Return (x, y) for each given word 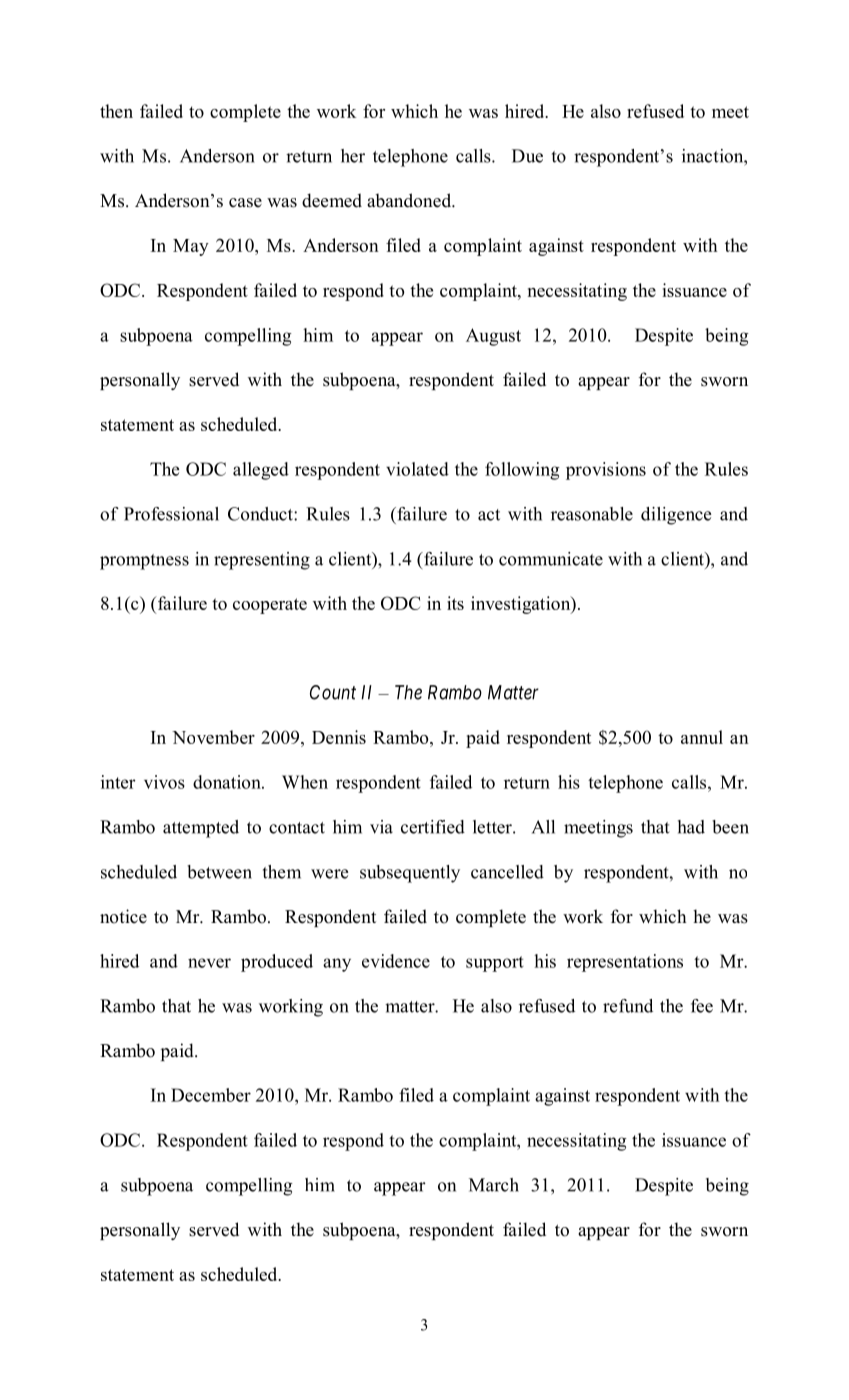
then (116, 111)
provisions (606, 471)
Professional (171, 514)
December (211, 1095)
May (191, 247)
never (209, 963)
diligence (676, 516)
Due (527, 156)
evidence (396, 961)
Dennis (339, 737)
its (455, 603)
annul (702, 737)
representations (625, 963)
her (353, 156)
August (493, 337)
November (213, 737)
